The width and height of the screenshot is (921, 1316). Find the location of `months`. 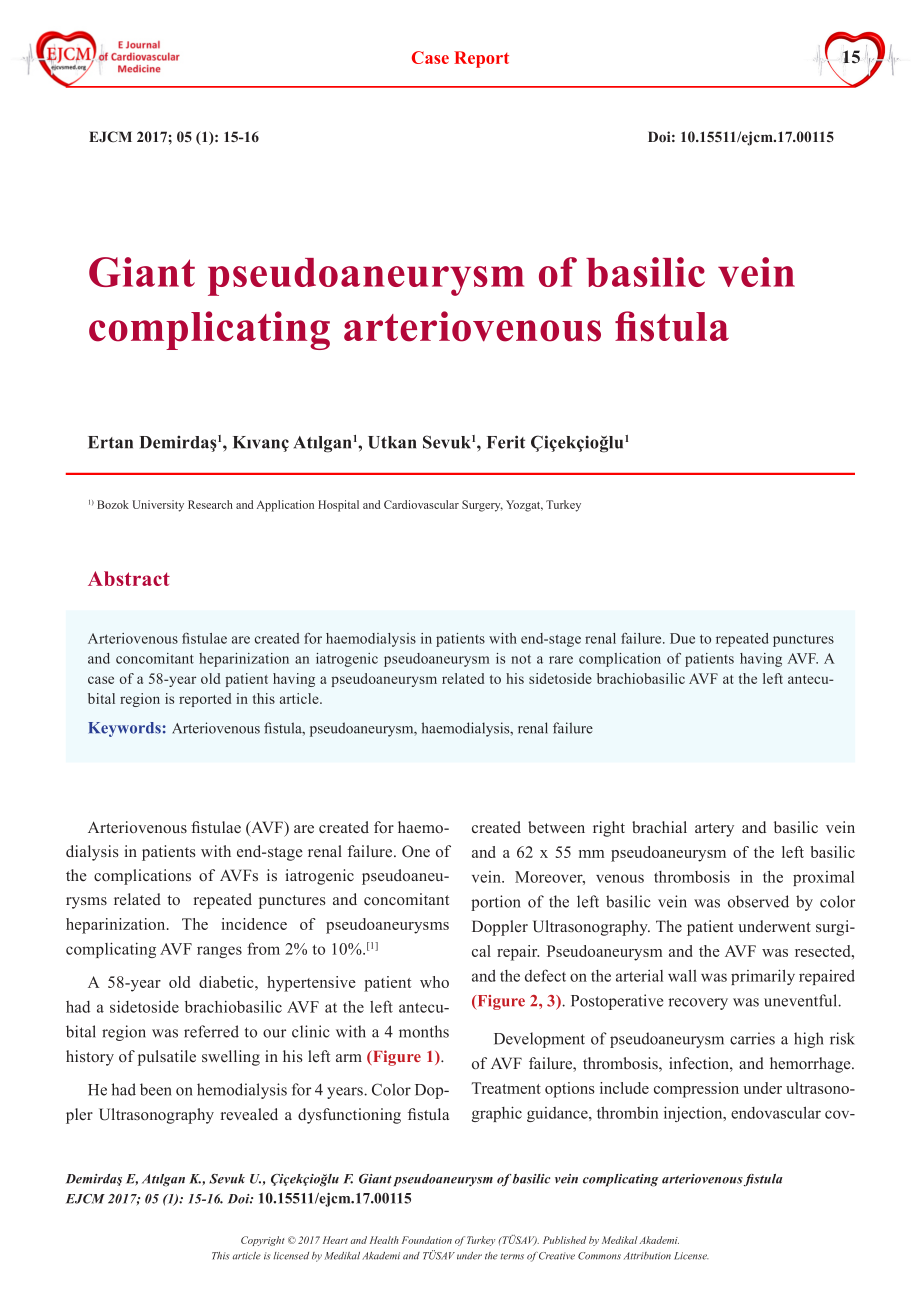

months is located at coordinates (424, 1031).
